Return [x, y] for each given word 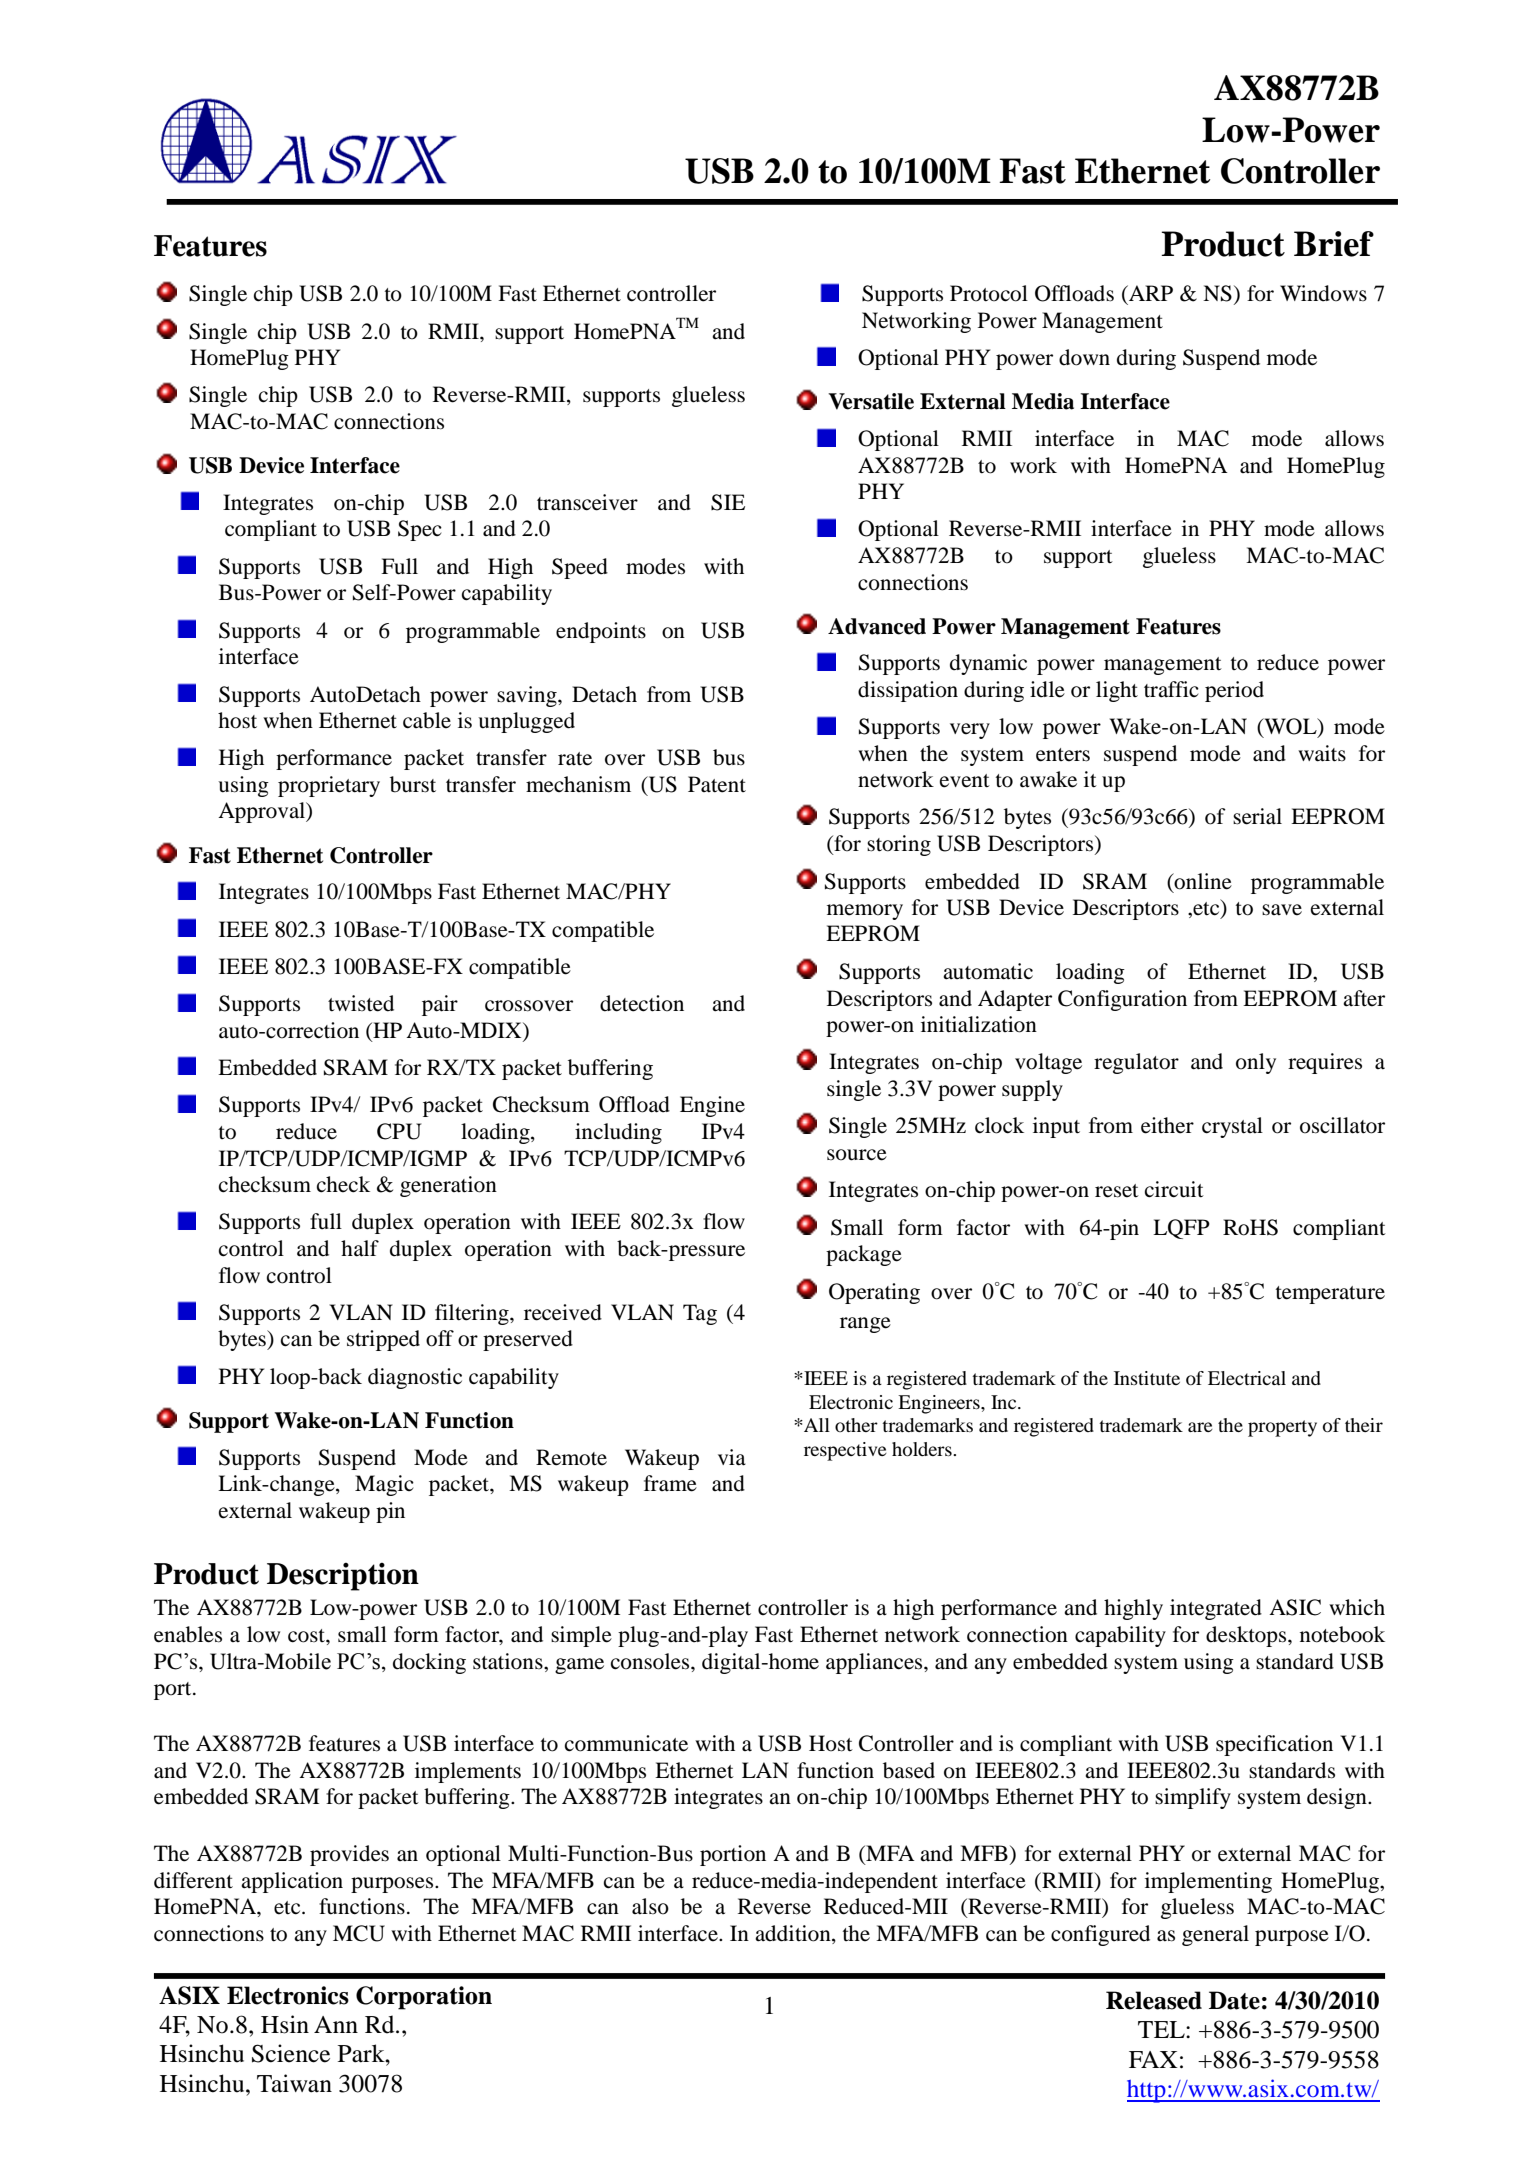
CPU [399, 1131]
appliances [875, 1663]
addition [794, 1933]
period [1234, 691]
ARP [1150, 293]
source [857, 1155]
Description [343, 1577]
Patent [717, 784]
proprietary [329, 786]
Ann [336, 2024]
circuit [1174, 1189]
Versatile [871, 401]
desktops [1247, 1636]
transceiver [587, 502]
